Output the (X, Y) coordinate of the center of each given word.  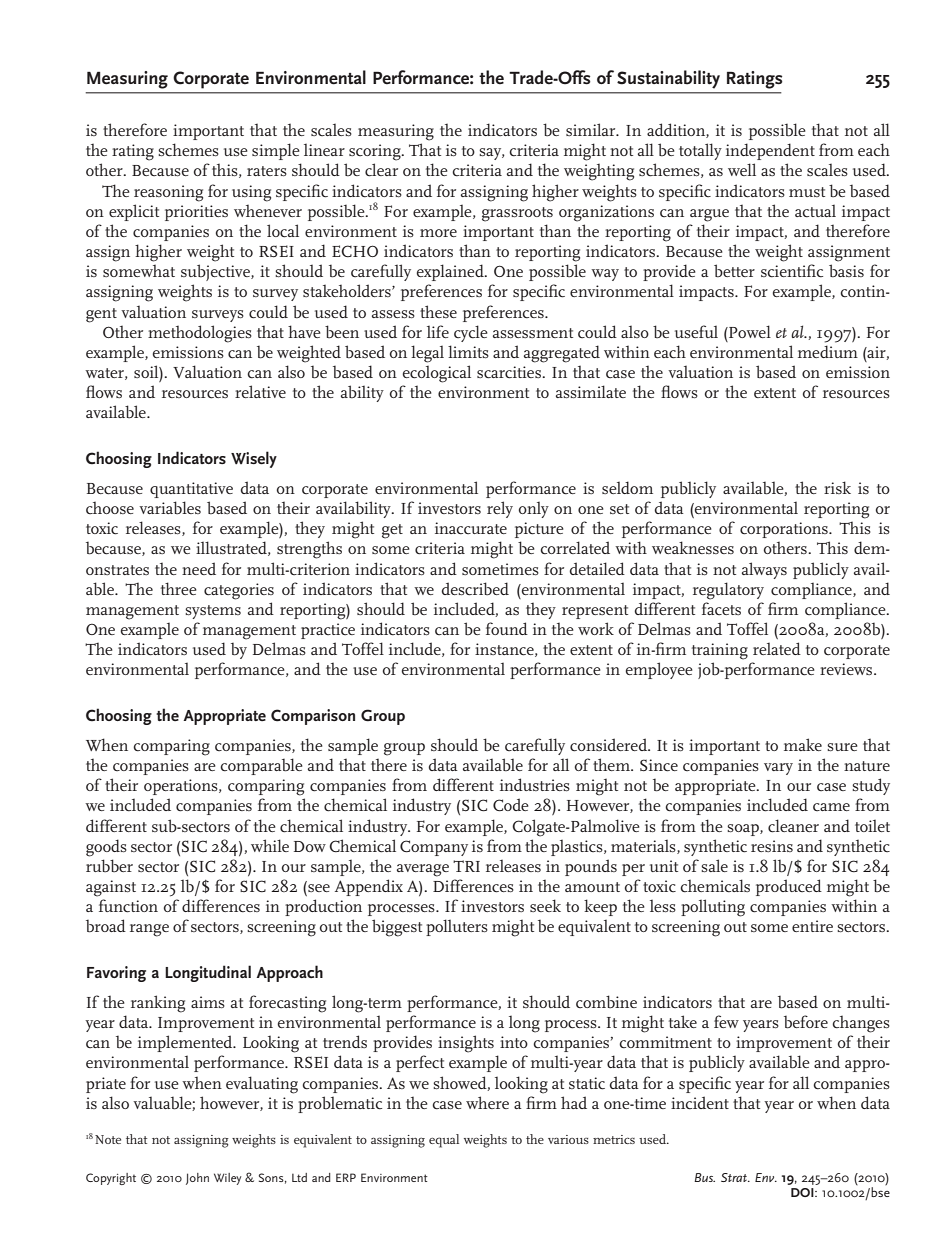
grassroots (517, 214)
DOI (803, 1192)
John (197, 1179)
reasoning (168, 193)
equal (444, 1141)
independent (770, 151)
